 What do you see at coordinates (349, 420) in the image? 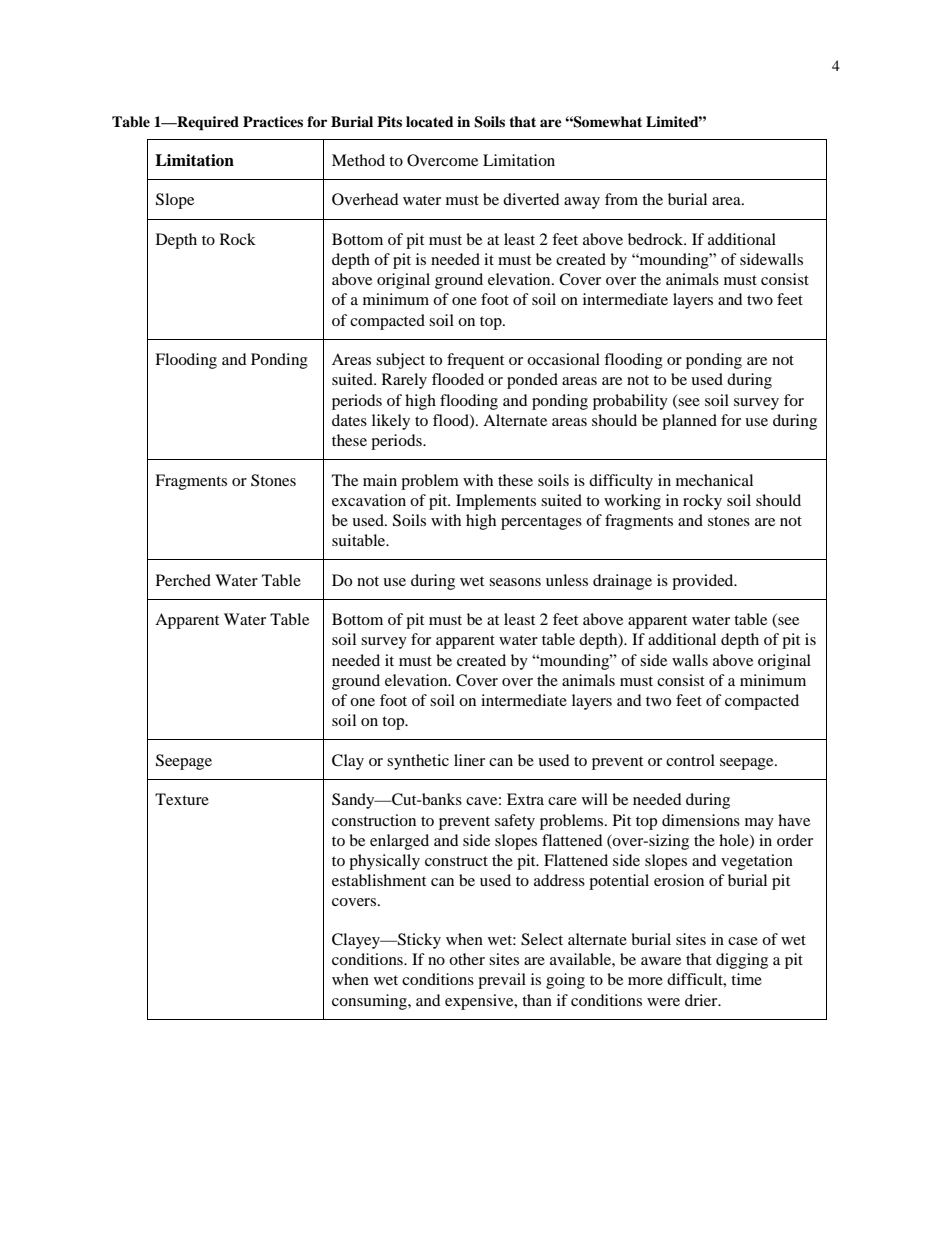
I see `dates` at bounding box center [349, 420].
